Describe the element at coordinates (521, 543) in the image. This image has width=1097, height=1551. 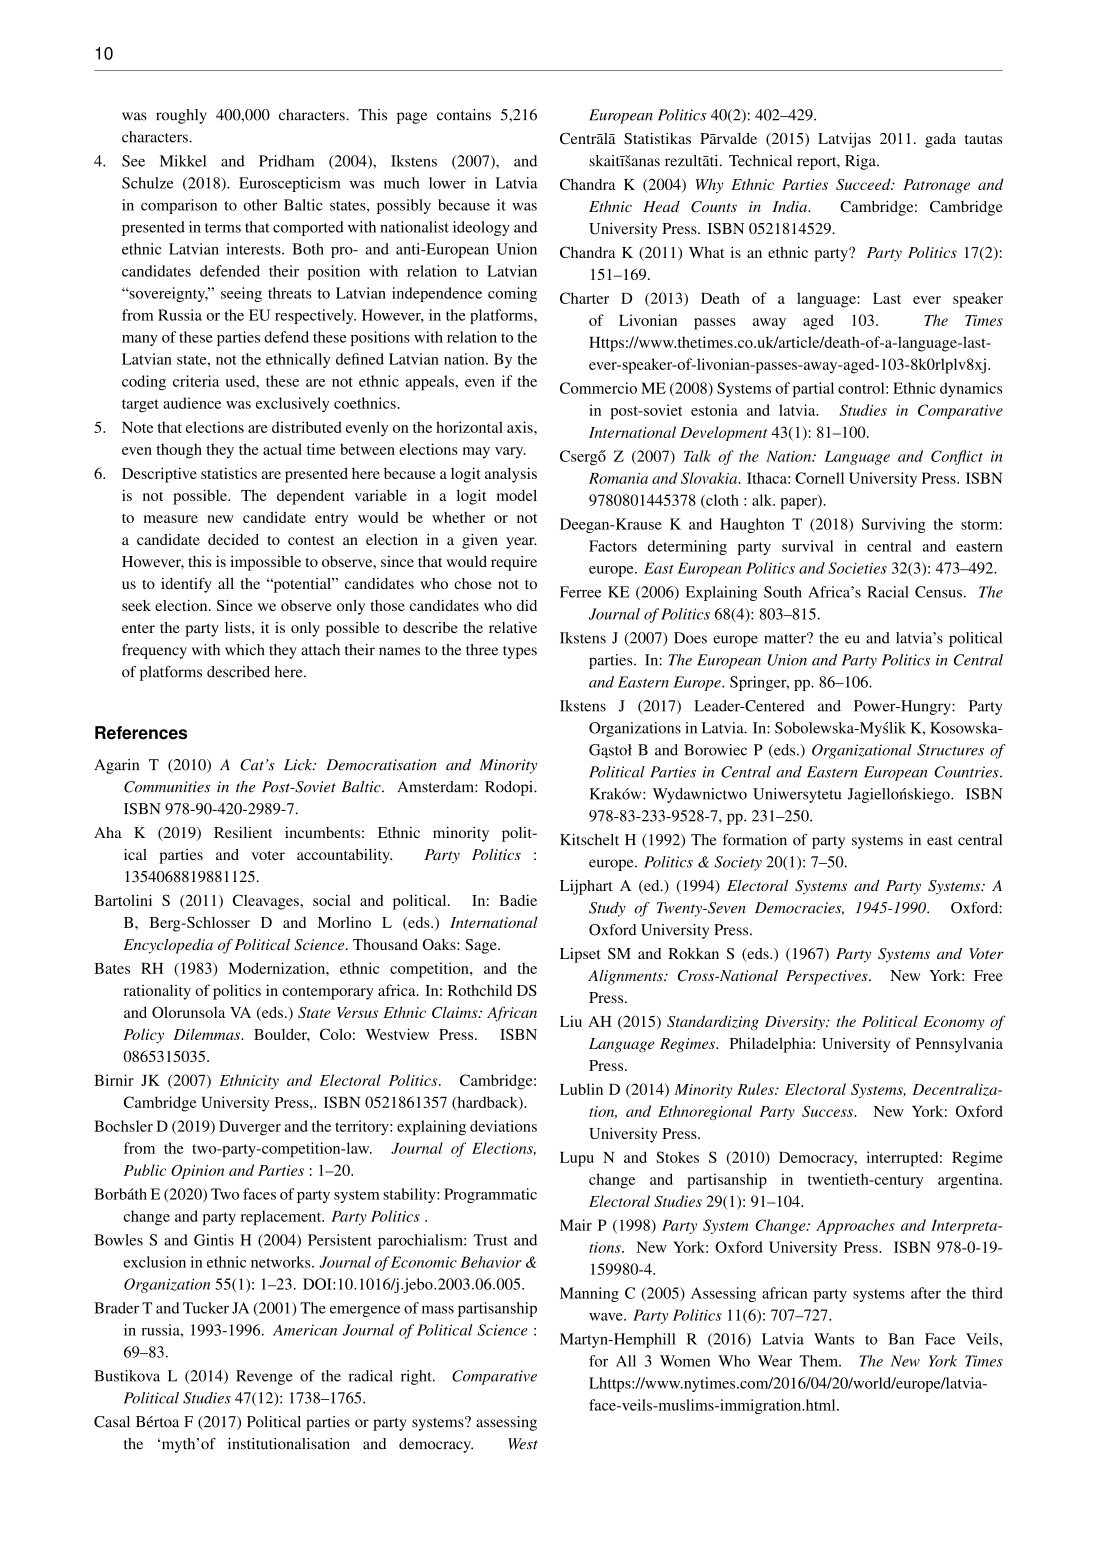
I see `year` at that location.
